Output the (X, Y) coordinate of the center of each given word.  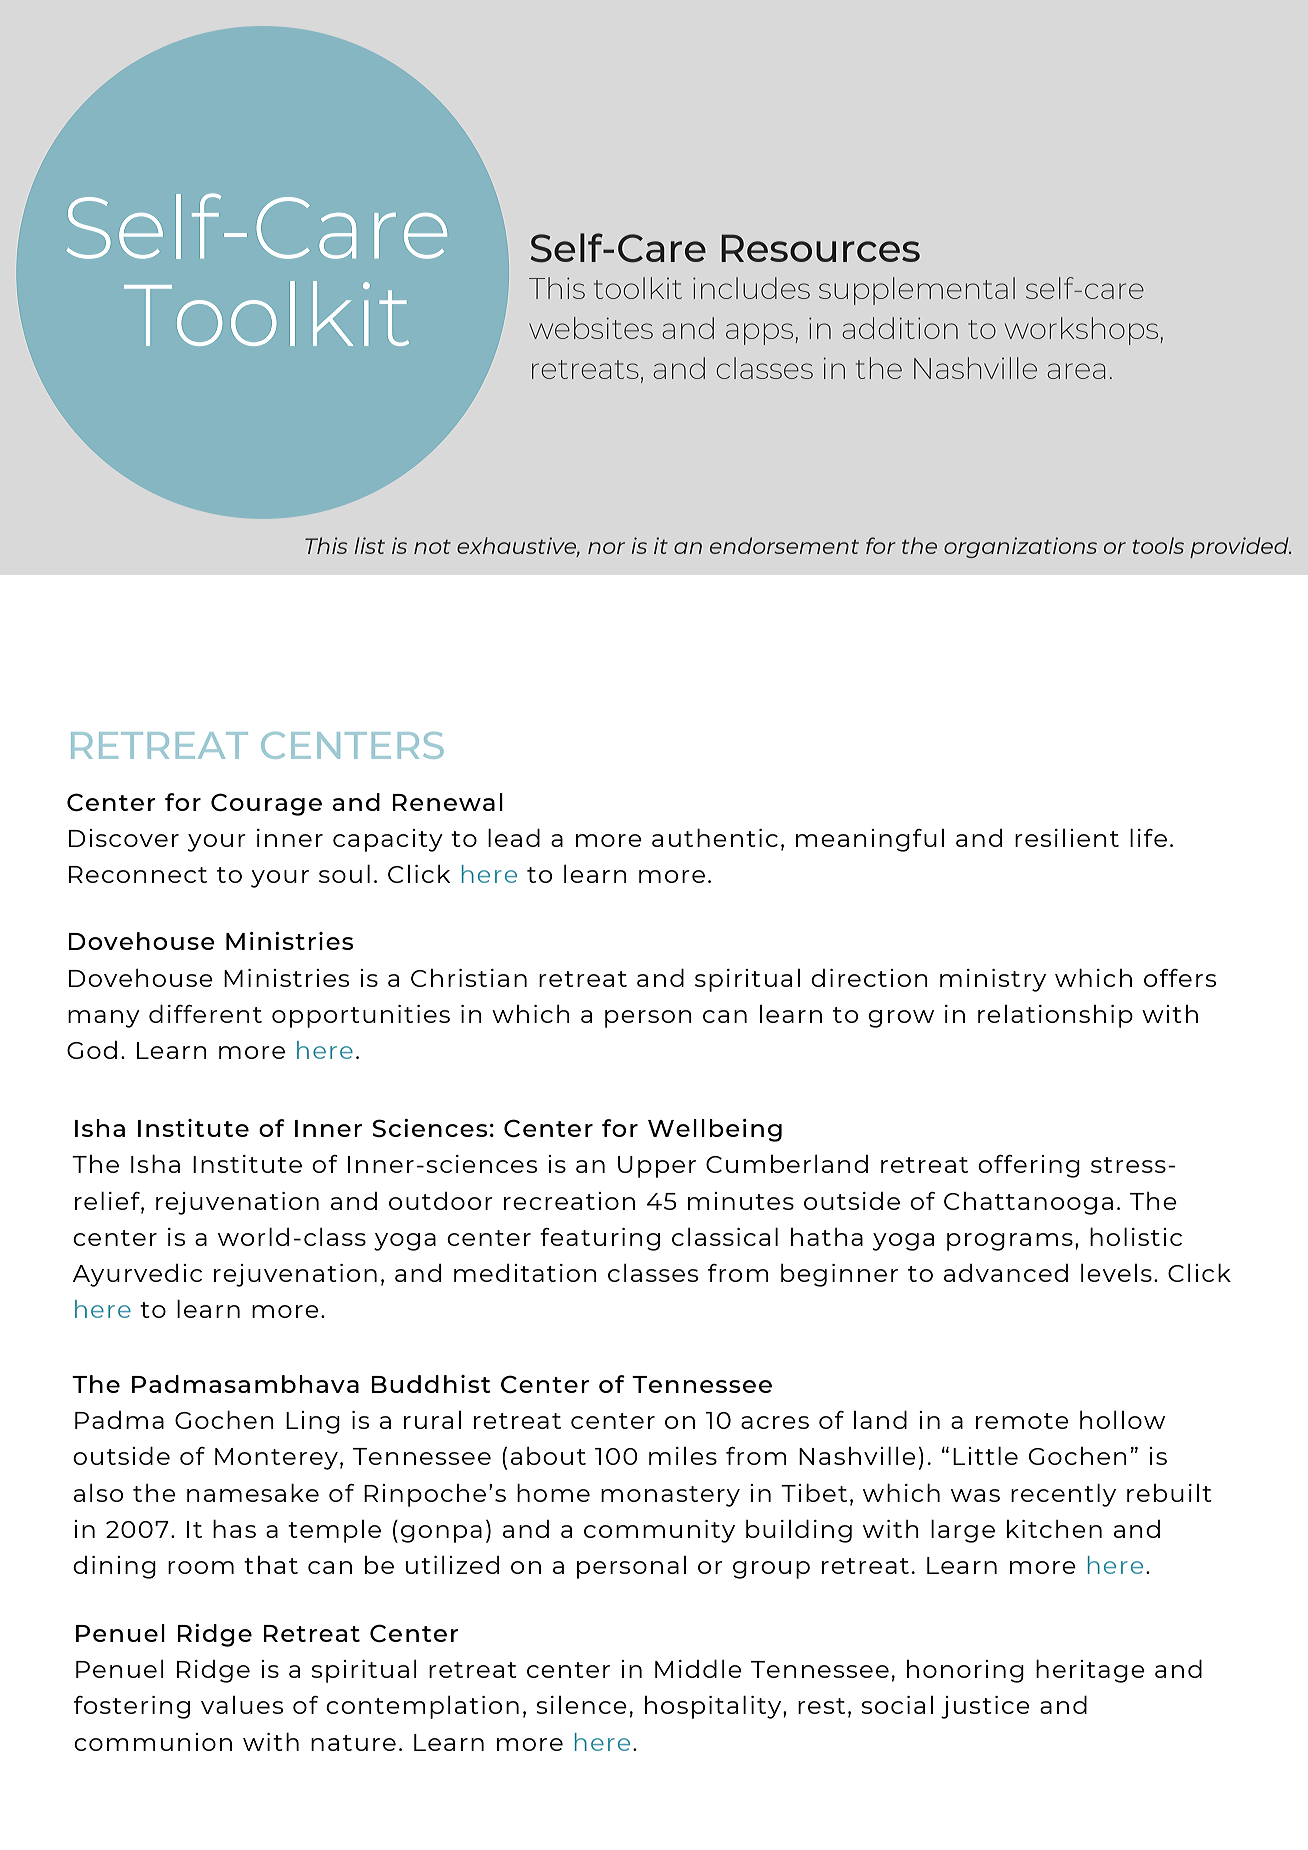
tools (1158, 545)
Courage (266, 804)
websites (591, 328)
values (242, 1705)
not (432, 547)
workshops (1081, 331)
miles (683, 1456)
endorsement (784, 545)
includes (751, 288)
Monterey (276, 1459)
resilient (1067, 838)
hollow (1122, 1420)
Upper (657, 1167)
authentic (715, 838)
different (205, 1013)
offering (1029, 1166)
